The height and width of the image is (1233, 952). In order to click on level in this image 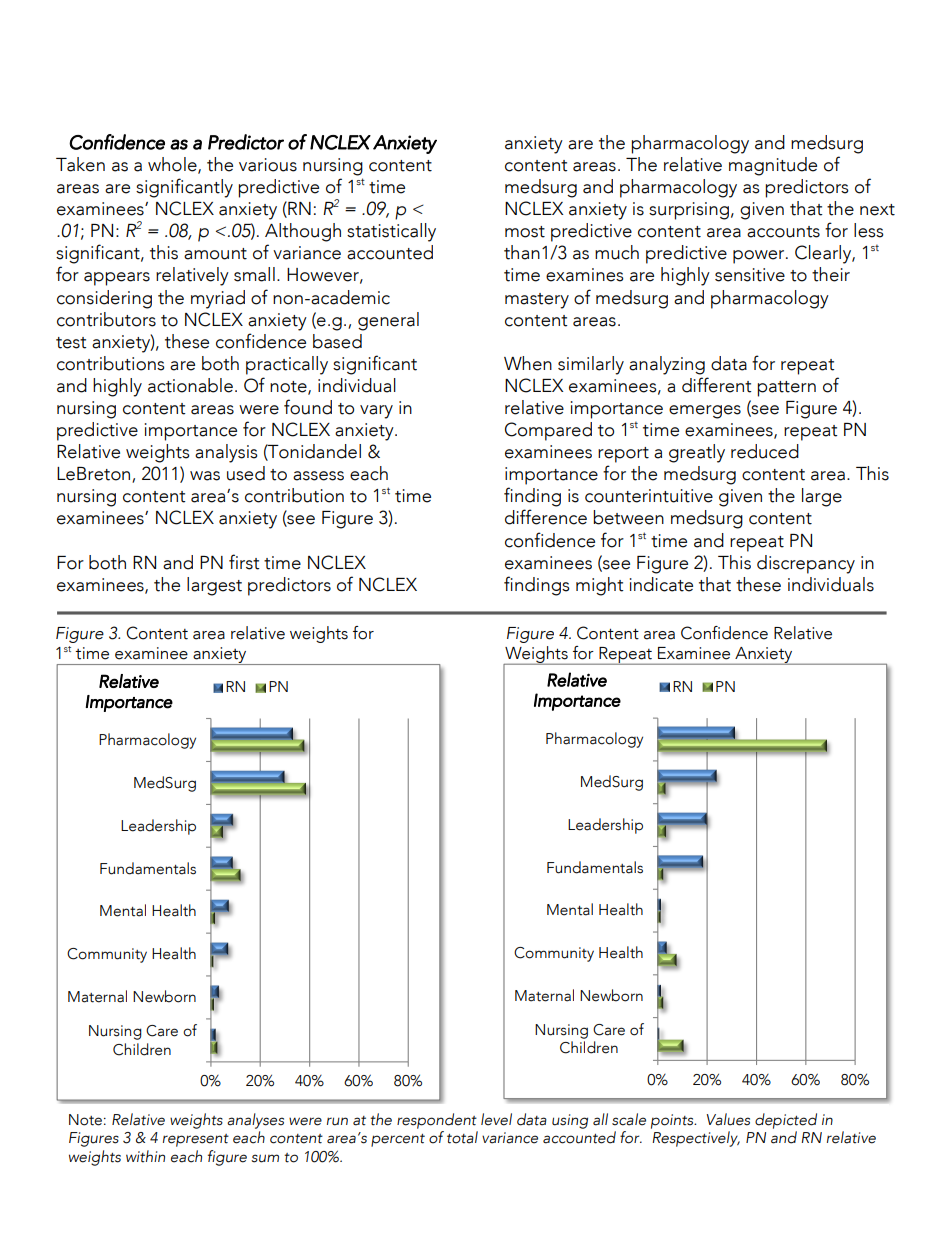, I will do `click(496, 1119)`.
